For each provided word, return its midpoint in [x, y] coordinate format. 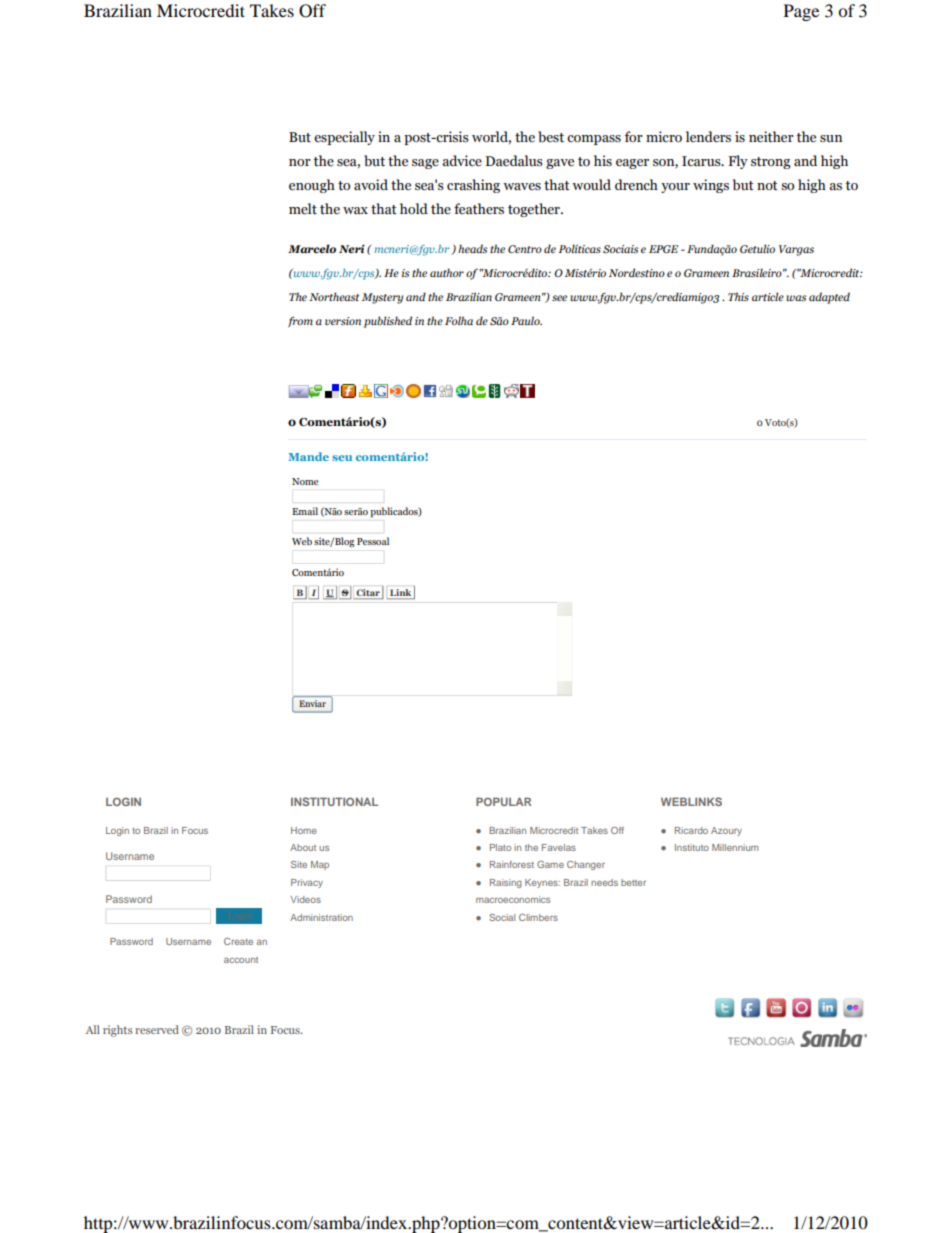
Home [304, 830]
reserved [157, 1029]
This [738, 296]
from [300, 322]
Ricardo [691, 830]
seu [342, 458]
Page [801, 12]
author [447, 272]
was [796, 298]
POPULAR [503, 801]
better [633, 882]
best [551, 137]
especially [344, 138]
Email [305, 511]
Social [502, 917]
